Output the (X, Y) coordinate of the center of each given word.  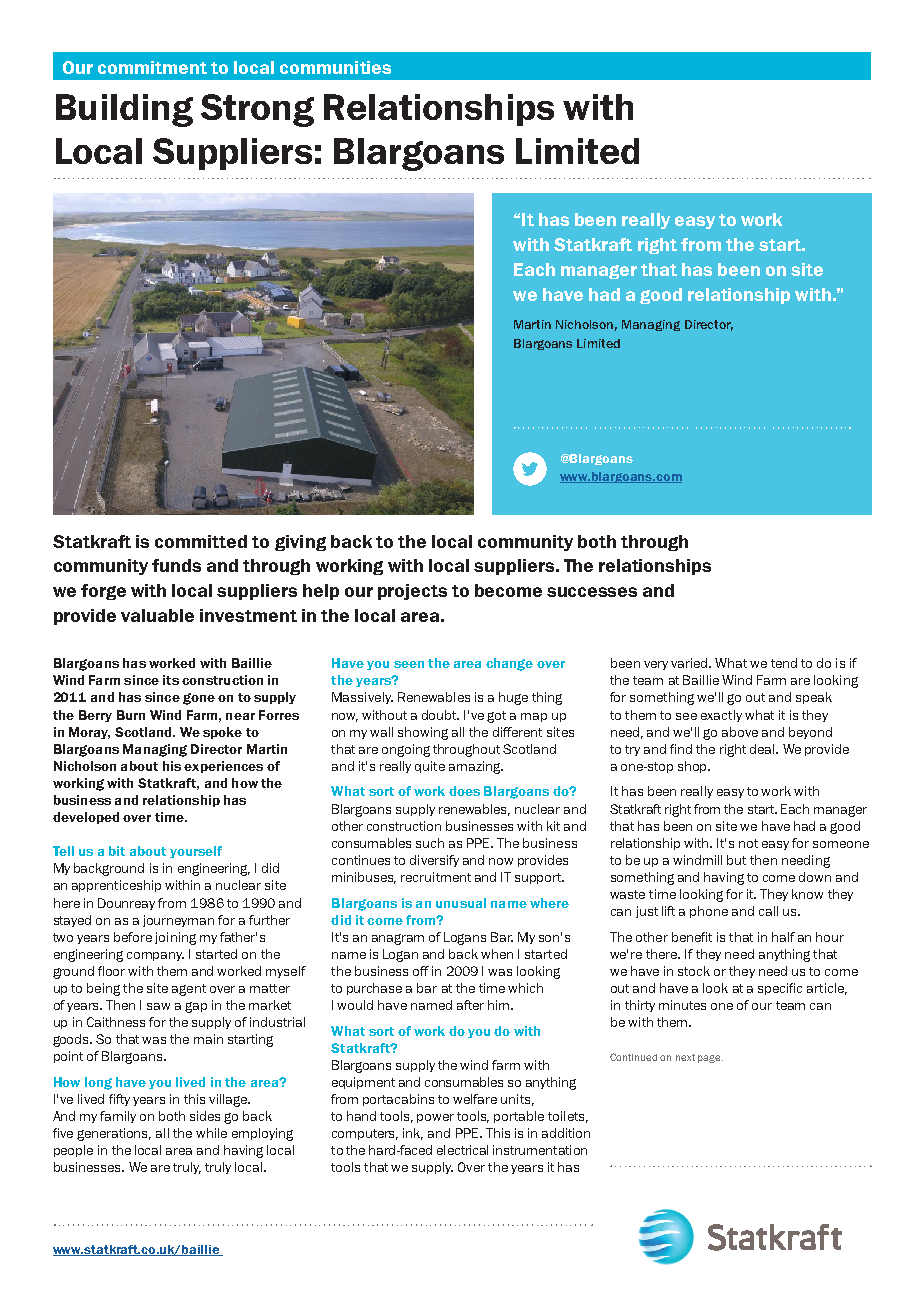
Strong (257, 110)
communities (335, 67)
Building (124, 110)
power (435, 1118)
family (118, 1117)
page (710, 1059)
